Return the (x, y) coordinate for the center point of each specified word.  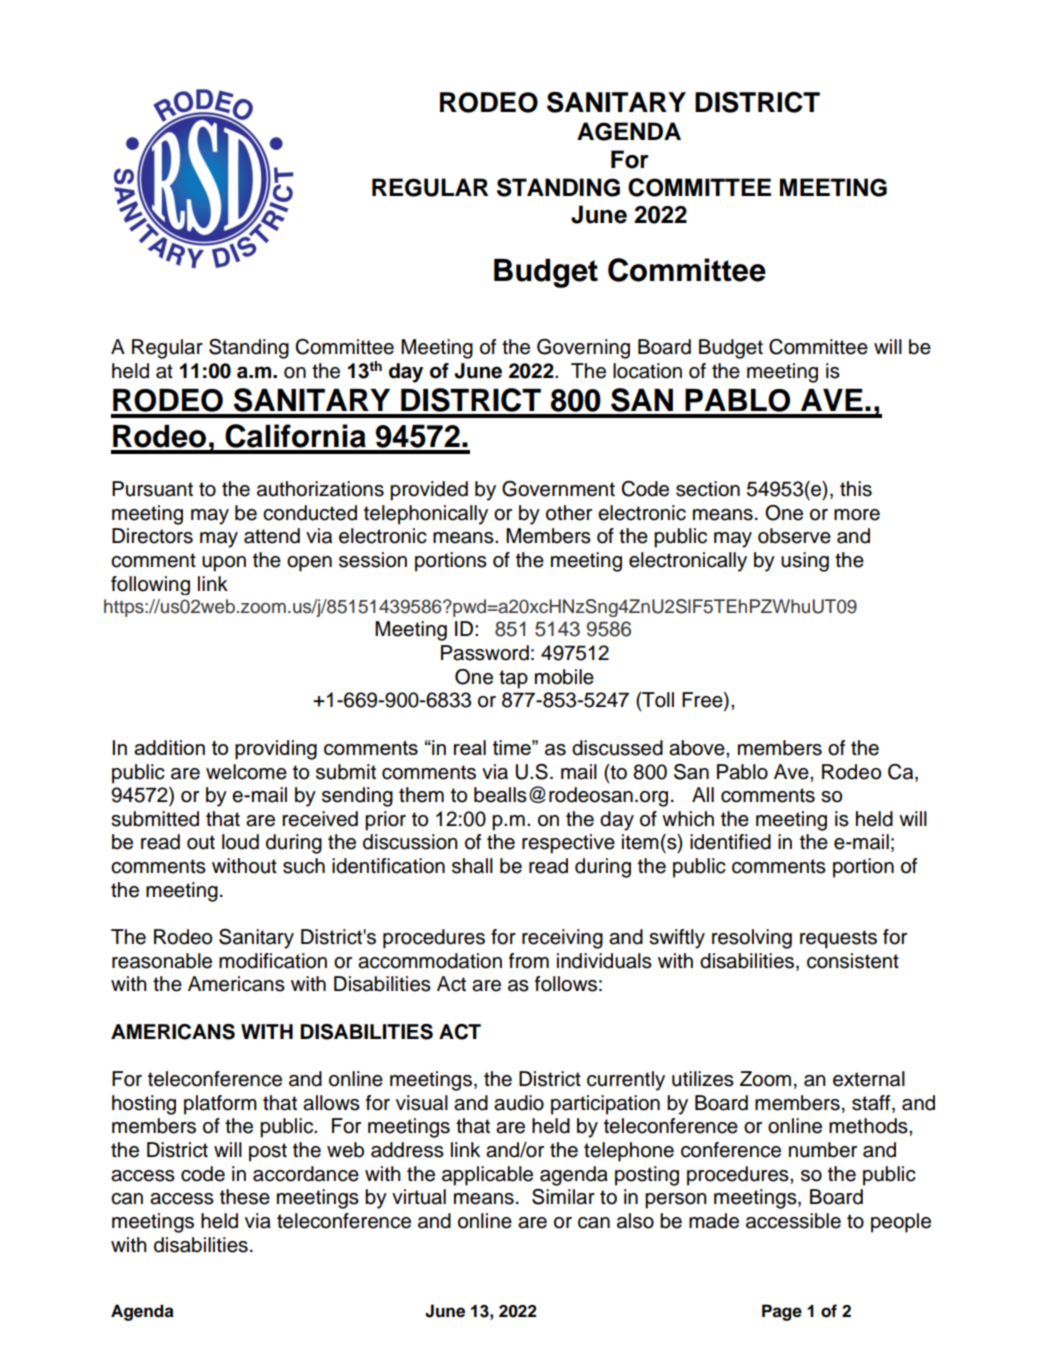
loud (240, 842)
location (647, 371)
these (245, 1197)
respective (568, 844)
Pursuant (152, 489)
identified (730, 842)
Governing (583, 349)
